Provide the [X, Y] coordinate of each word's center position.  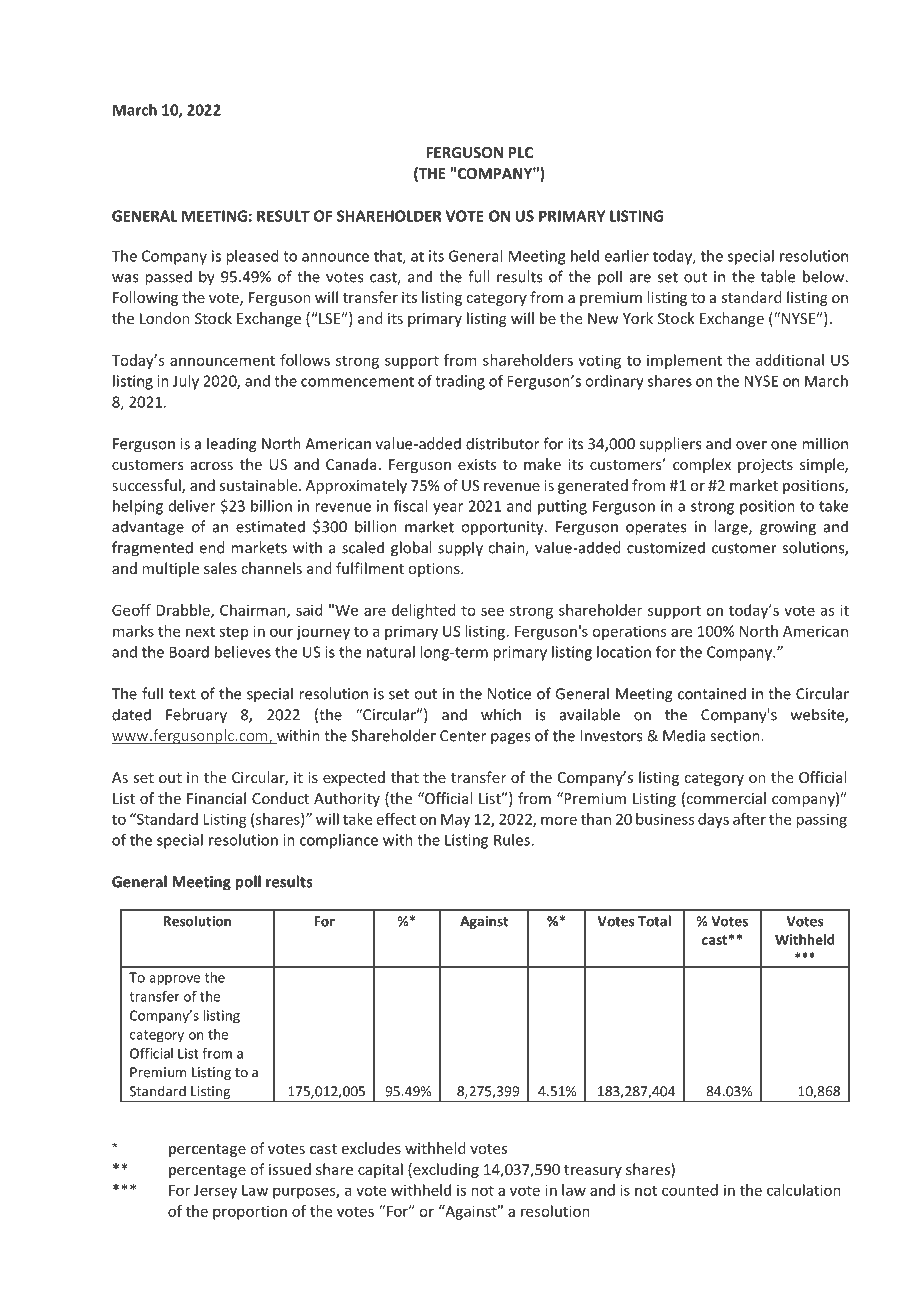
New [603, 318]
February [196, 716]
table [778, 276]
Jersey [215, 1192]
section [735, 736]
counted [690, 1190]
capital [380, 1170]
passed [168, 278]
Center [463, 736]
